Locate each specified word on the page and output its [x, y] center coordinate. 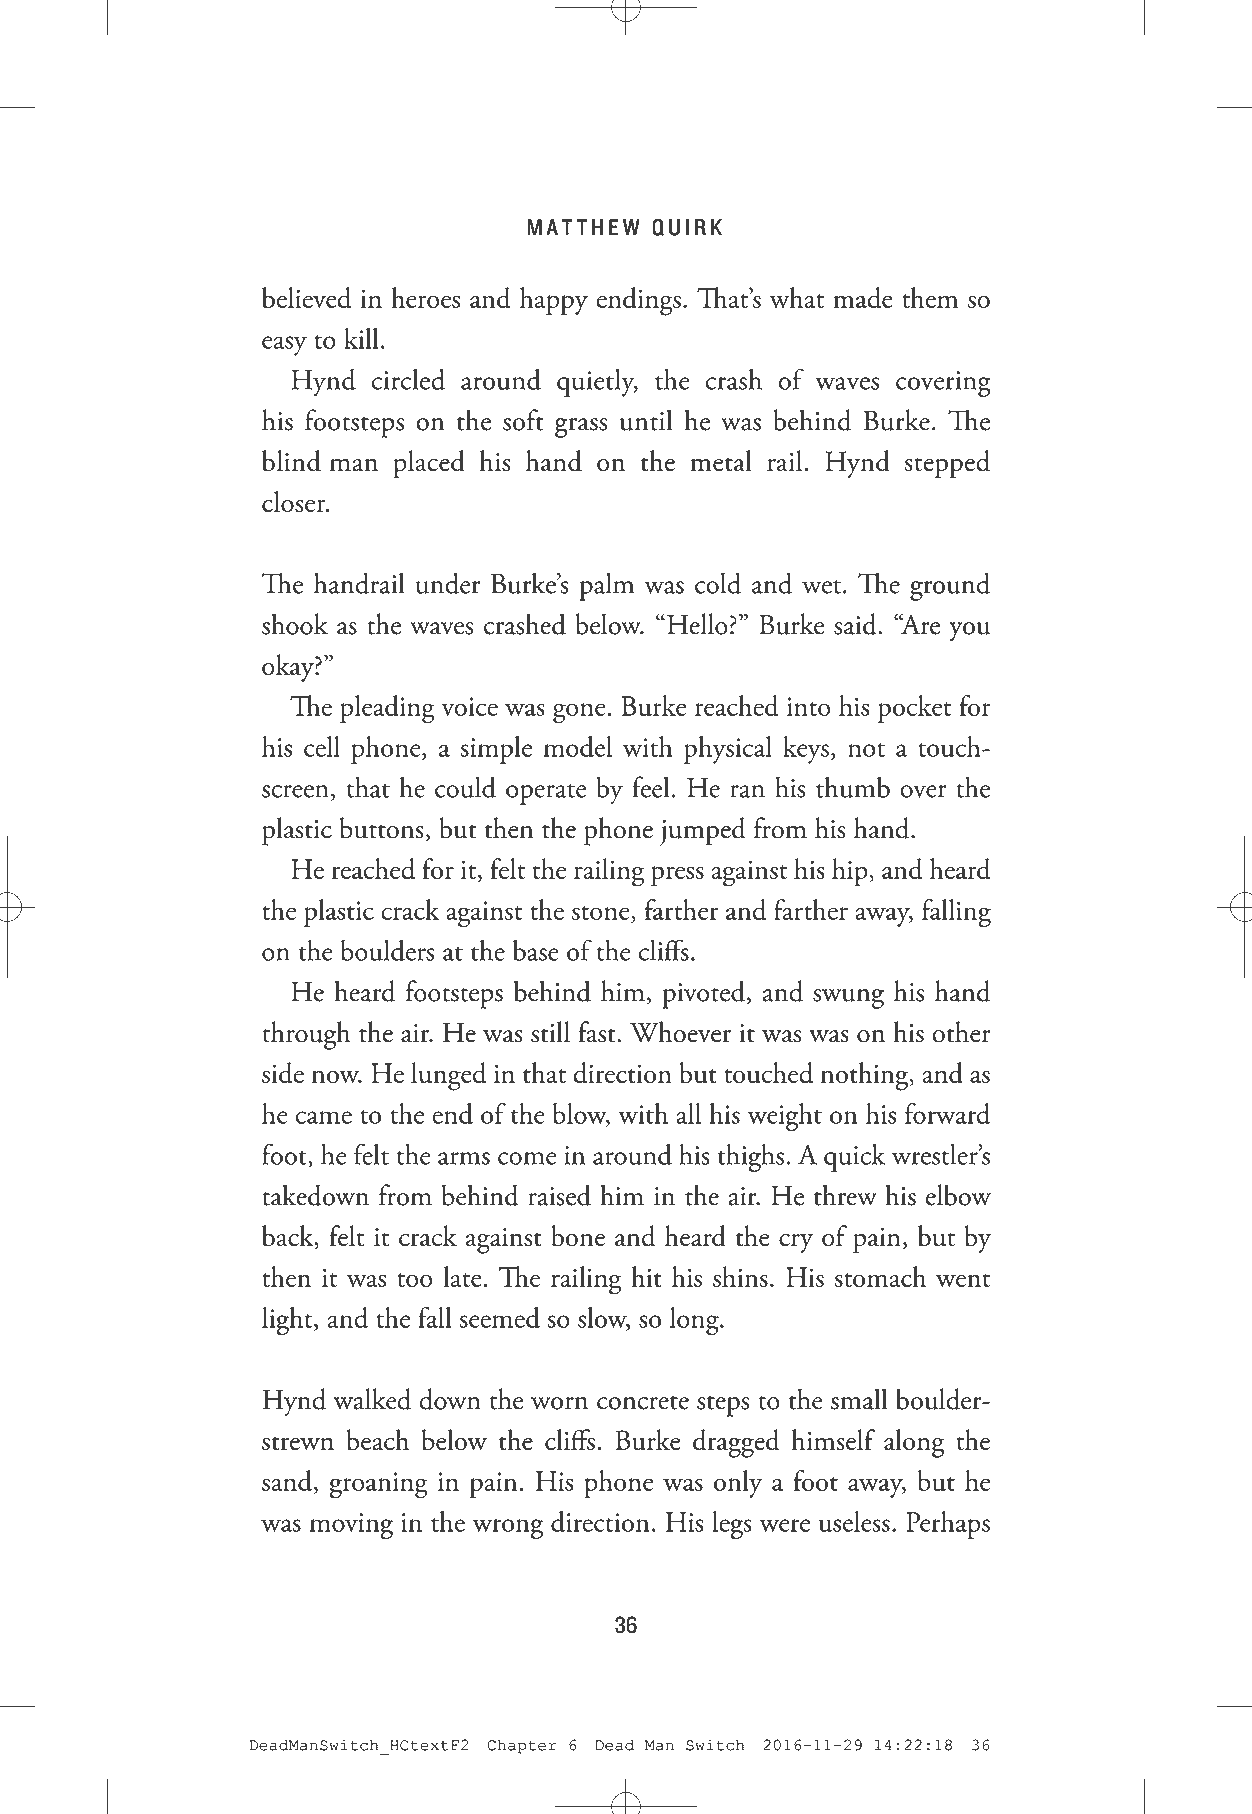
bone [578, 1236]
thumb [853, 787]
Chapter [521, 1746]
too [415, 1280]
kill [361, 338]
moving [351, 1526]
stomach [880, 1276]
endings [638, 301]
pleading [387, 709]
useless [854, 1521]
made [863, 298]
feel [650, 787]
